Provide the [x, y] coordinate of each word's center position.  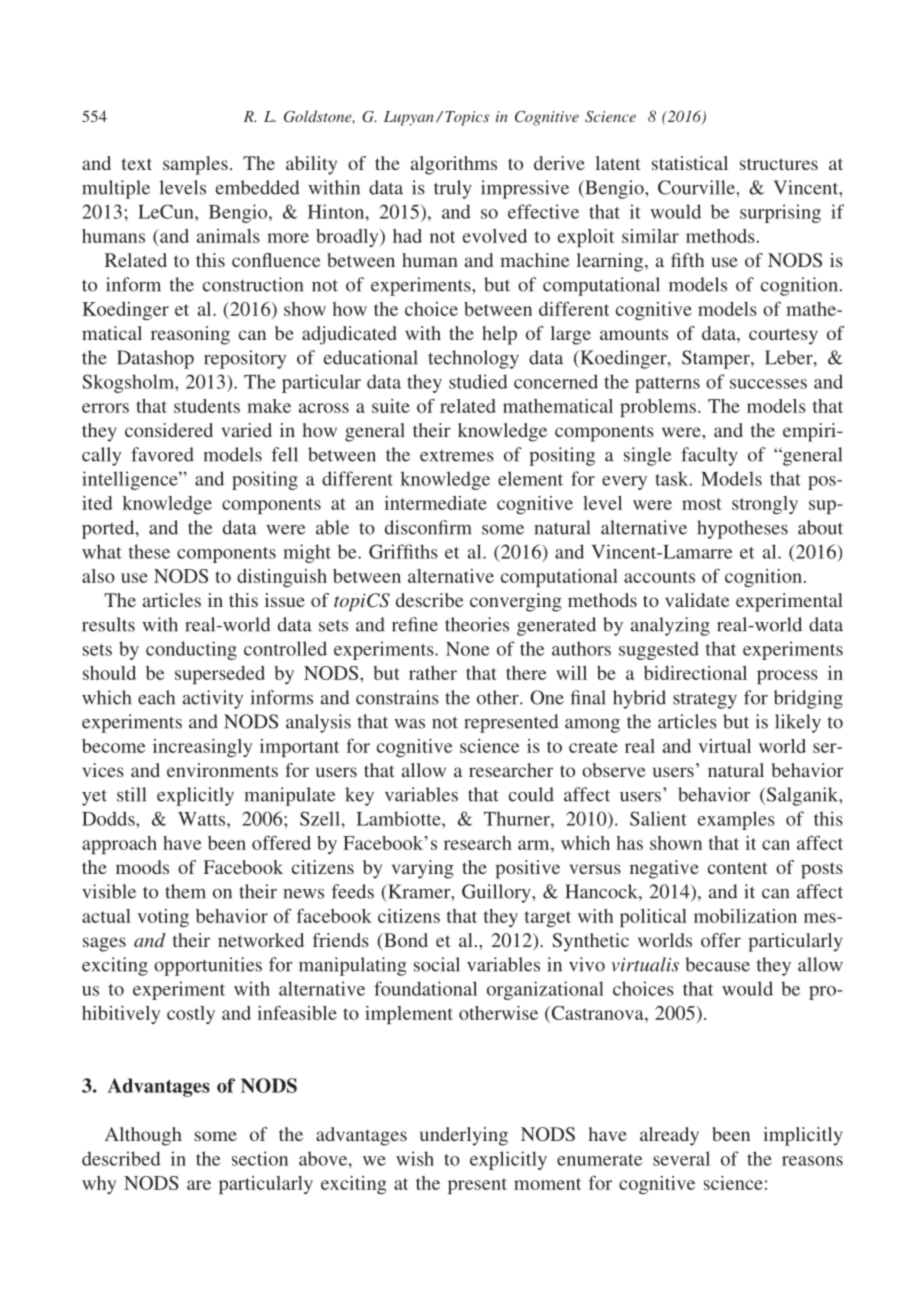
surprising [780, 213]
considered [169, 430]
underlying [464, 1136]
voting [163, 918]
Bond [405, 940]
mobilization [745, 916]
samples [195, 165]
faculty [709, 456]
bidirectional [695, 673]
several [681, 1158]
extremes [457, 456]
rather [433, 673]
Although [143, 1136]
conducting [191, 650]
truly [453, 189]
